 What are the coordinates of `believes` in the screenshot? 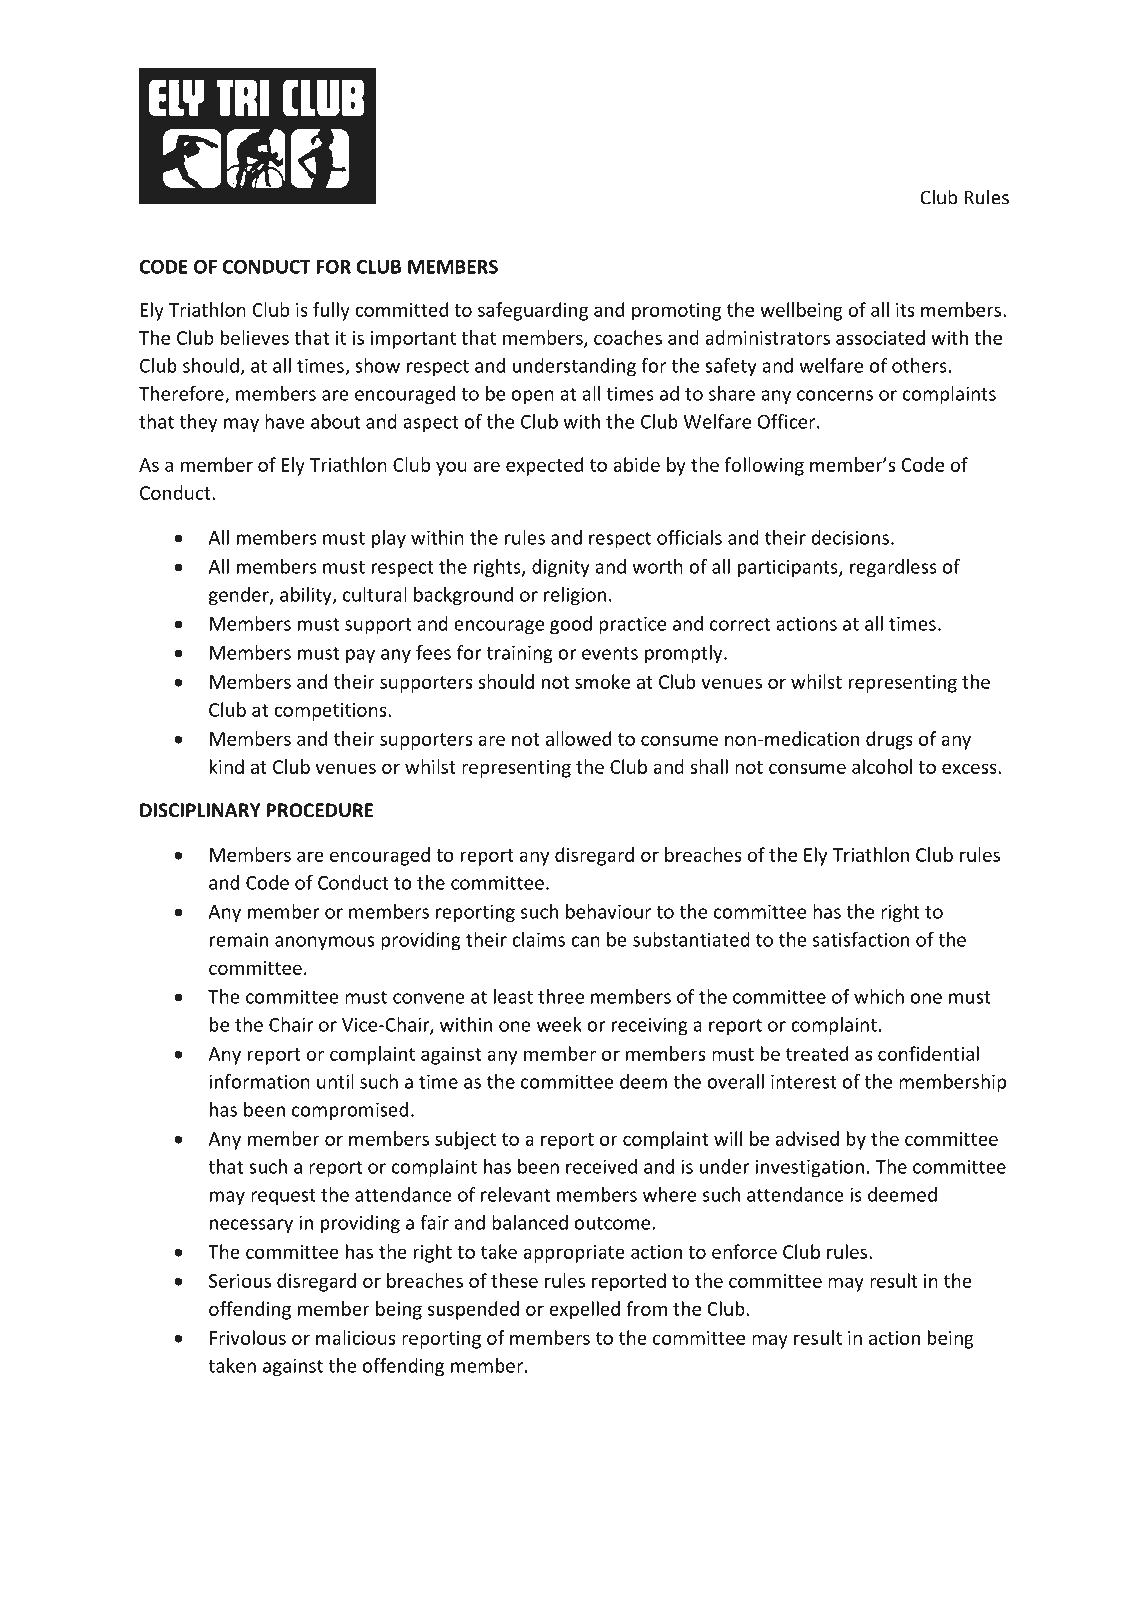 It's located at (255, 337).
